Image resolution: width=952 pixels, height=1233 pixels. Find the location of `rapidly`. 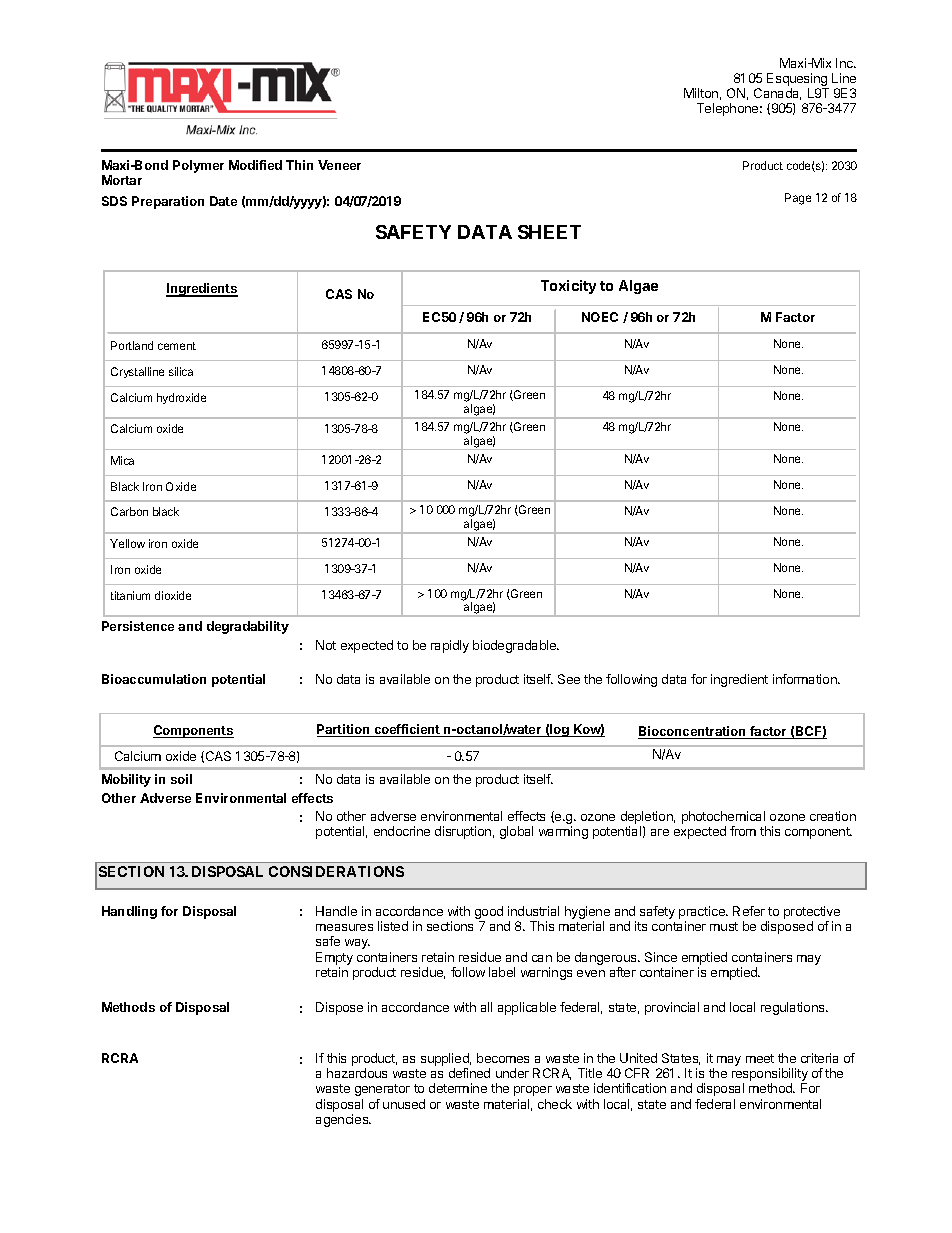

rapidly is located at coordinates (450, 646).
